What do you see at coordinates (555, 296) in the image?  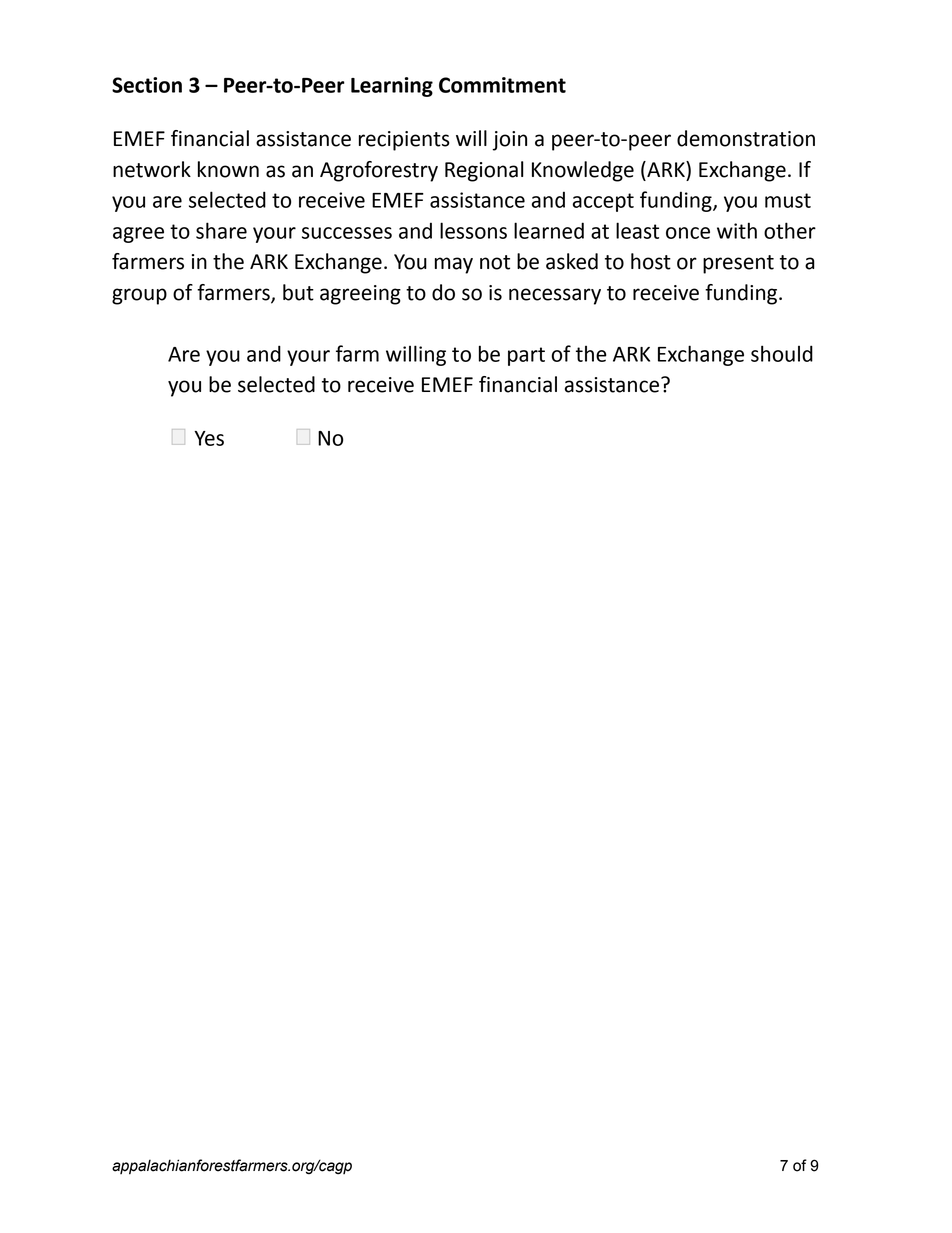 I see `necessary` at bounding box center [555, 296].
